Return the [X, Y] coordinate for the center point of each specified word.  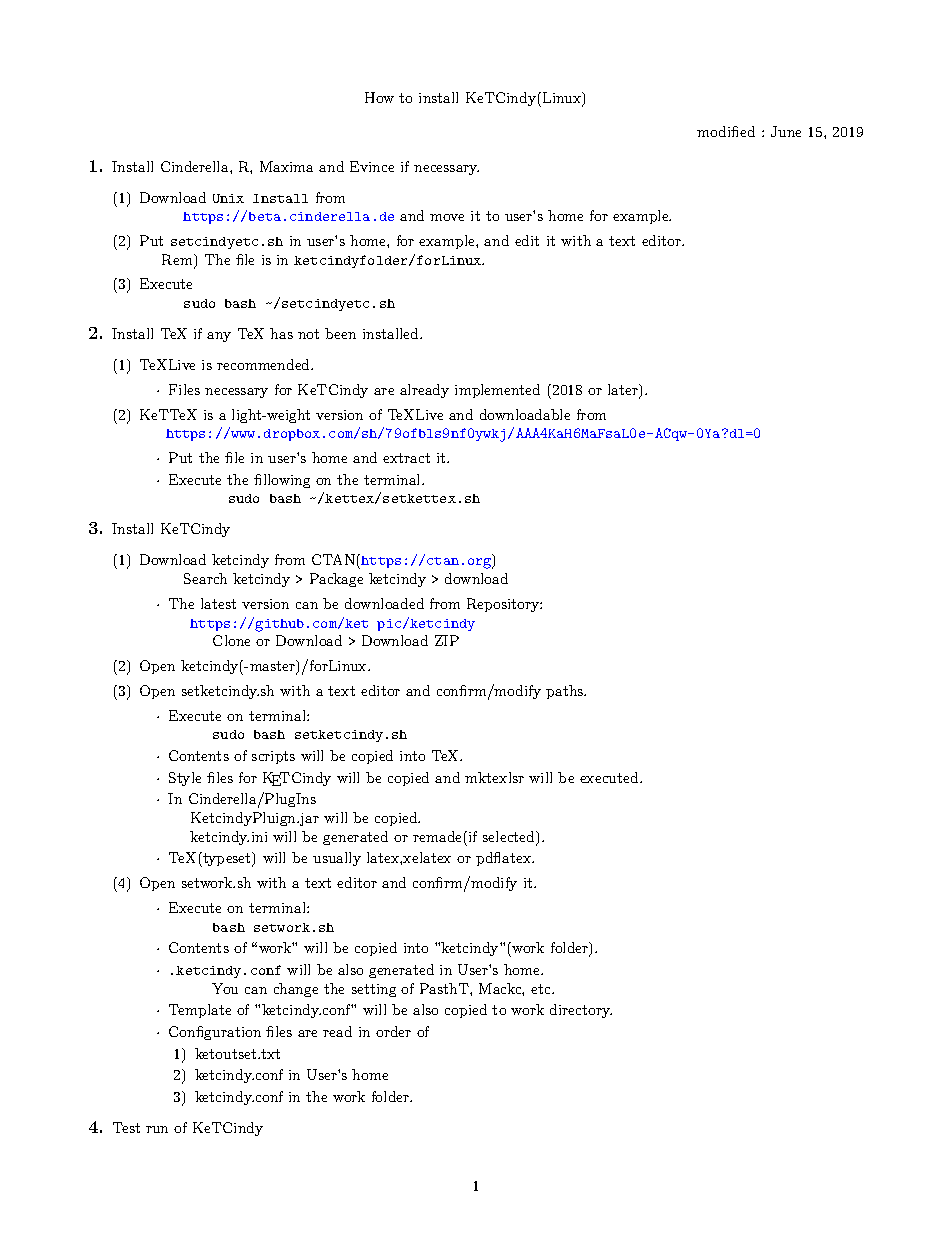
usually [337, 859]
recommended [265, 364]
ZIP [447, 640]
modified [726, 131]
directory [581, 1011]
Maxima [286, 166]
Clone [231, 640]
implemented [497, 391]
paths [566, 692]
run [157, 1129]
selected [510, 838]
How [379, 97]
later [624, 391]
